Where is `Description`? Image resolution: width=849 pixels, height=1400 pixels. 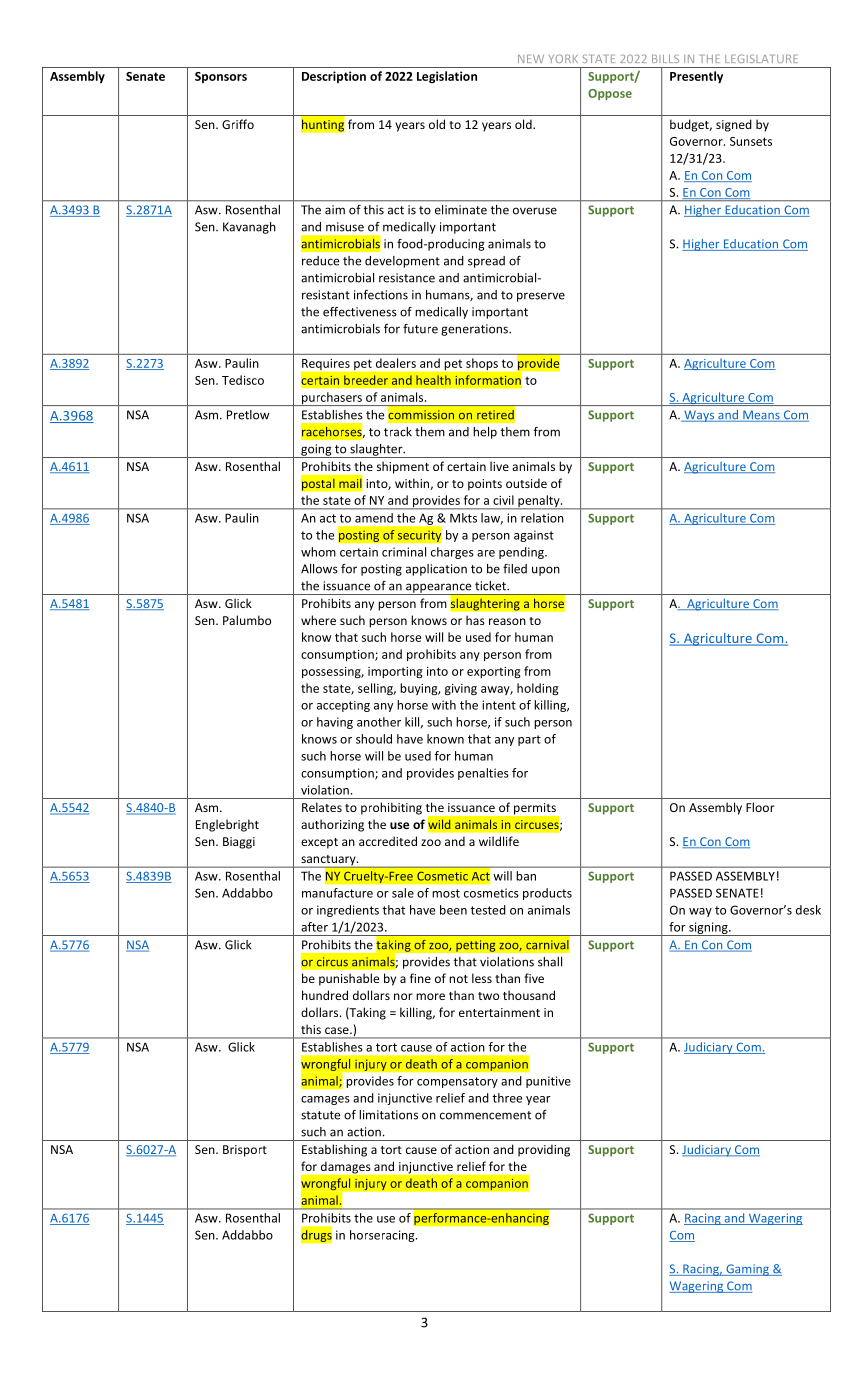 Description is located at coordinates (334, 77).
